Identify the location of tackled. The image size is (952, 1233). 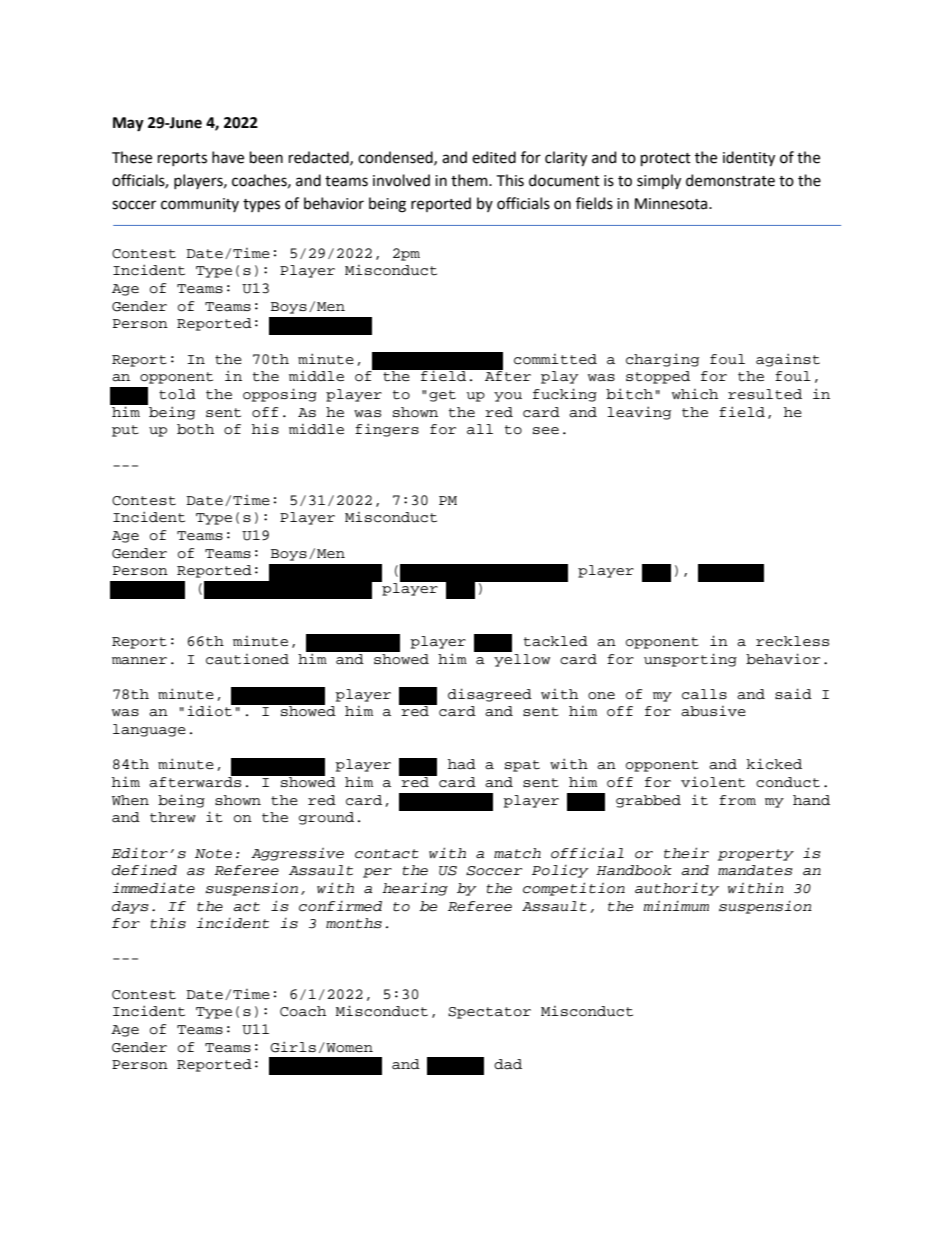
(556, 641).
